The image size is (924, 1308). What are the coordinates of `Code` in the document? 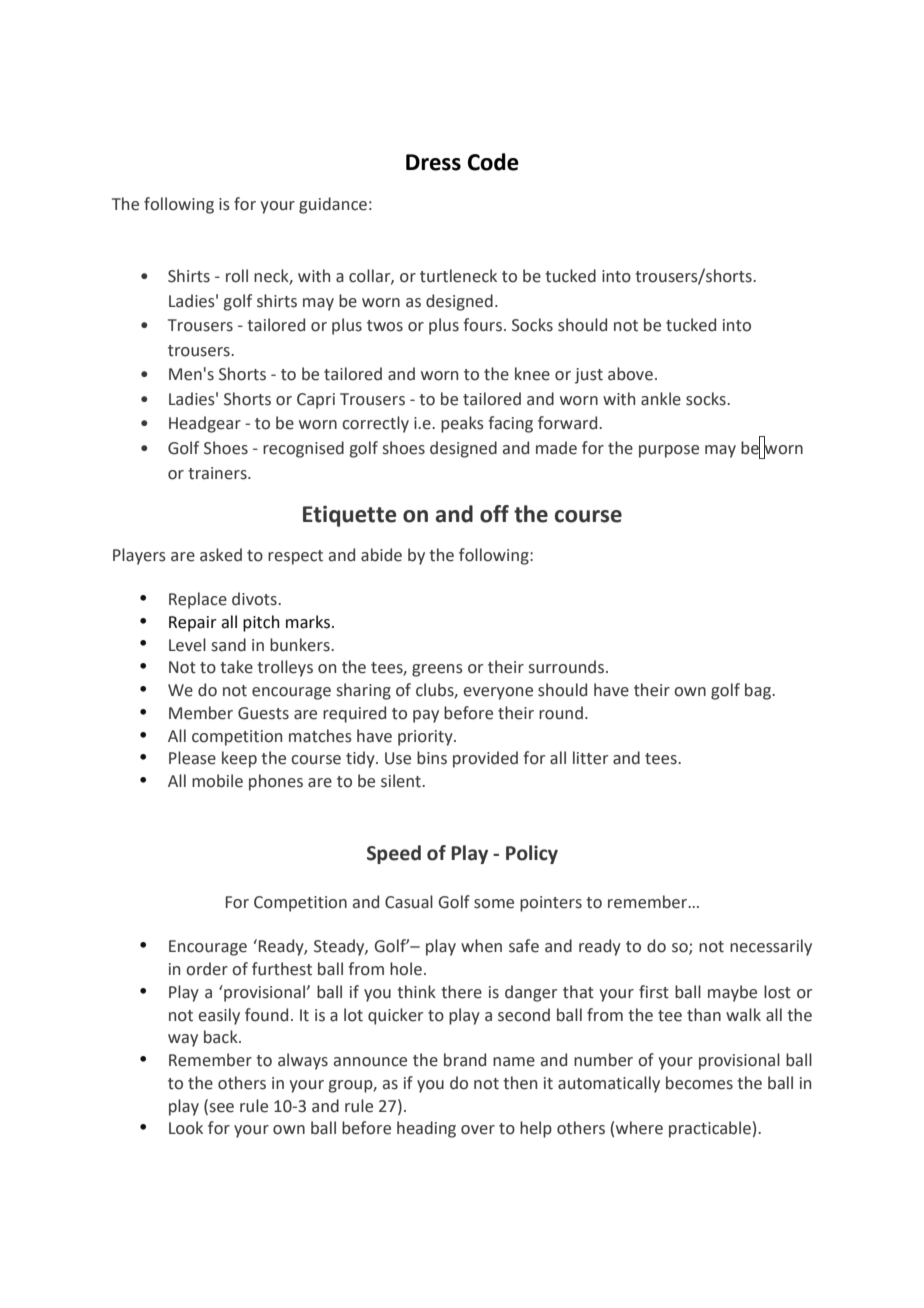 It's located at (493, 162).
